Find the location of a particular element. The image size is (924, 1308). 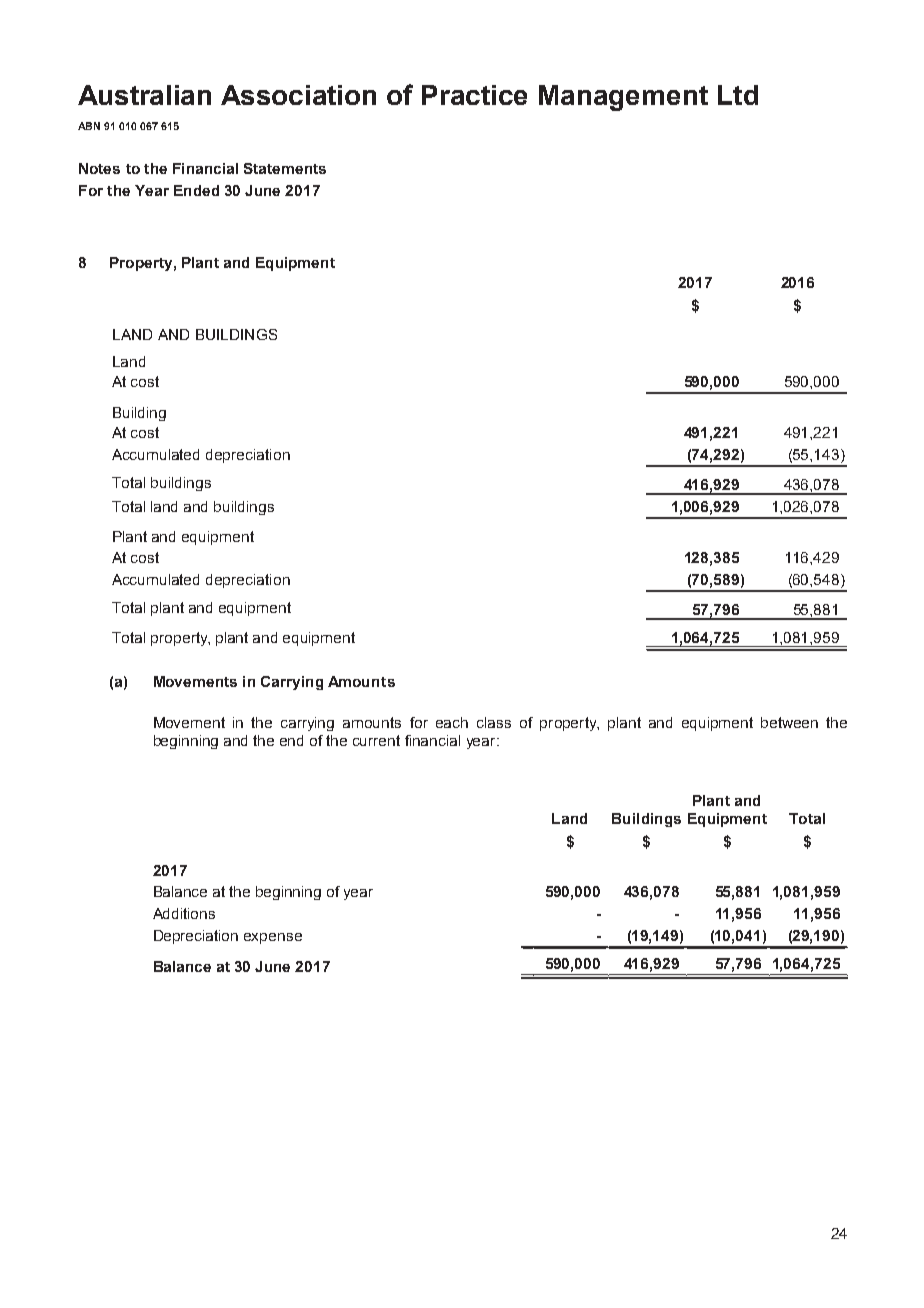

Additions is located at coordinates (184, 913).
